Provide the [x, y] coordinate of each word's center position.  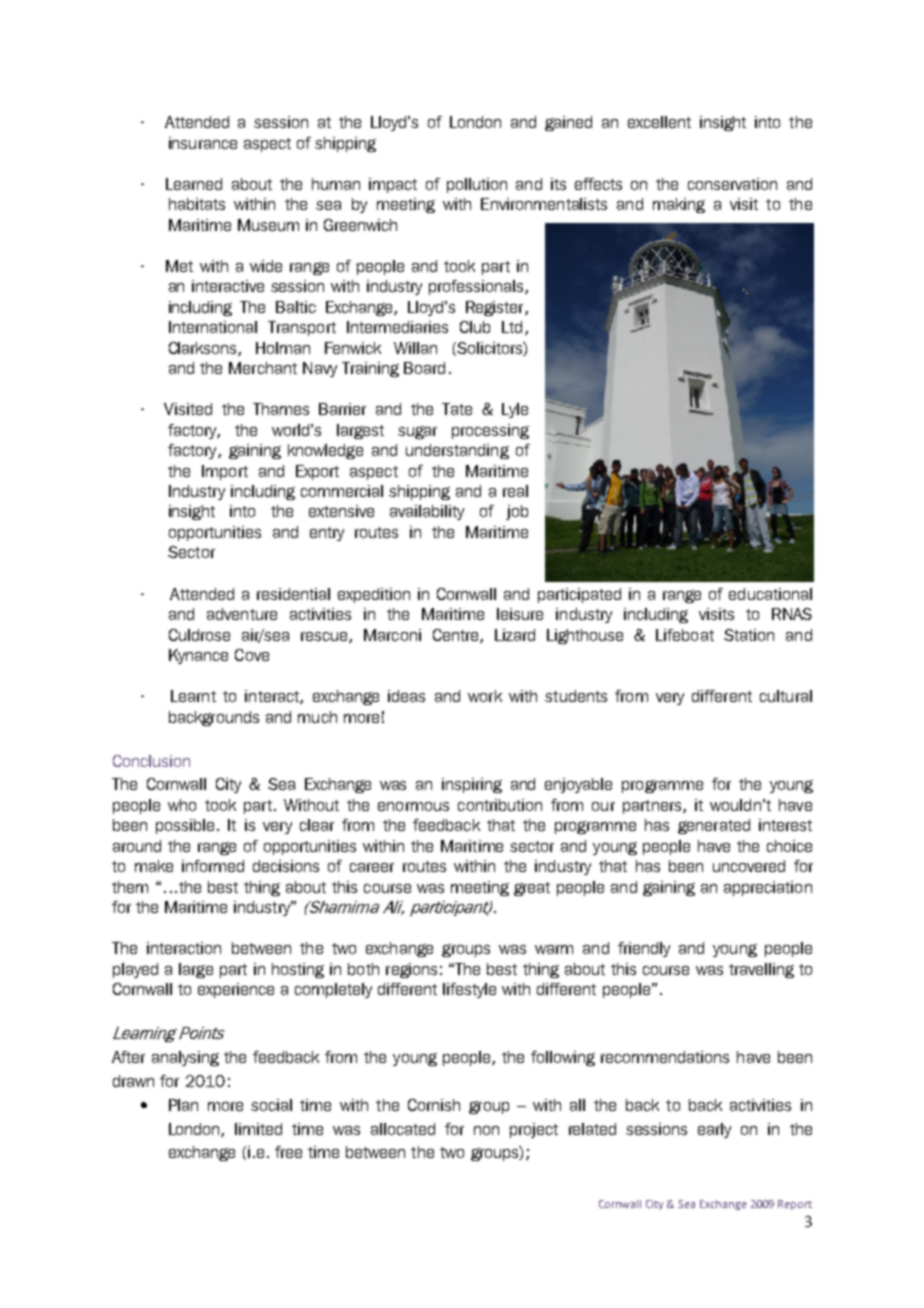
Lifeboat [685, 635]
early [714, 1130]
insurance [203, 143]
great [532, 889]
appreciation [768, 888]
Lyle [515, 410]
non [486, 1130]
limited [258, 1129]
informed [213, 866]
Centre [457, 636]
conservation [732, 184]
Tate [457, 409]
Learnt [193, 696]
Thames [281, 409]
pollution [477, 185]
